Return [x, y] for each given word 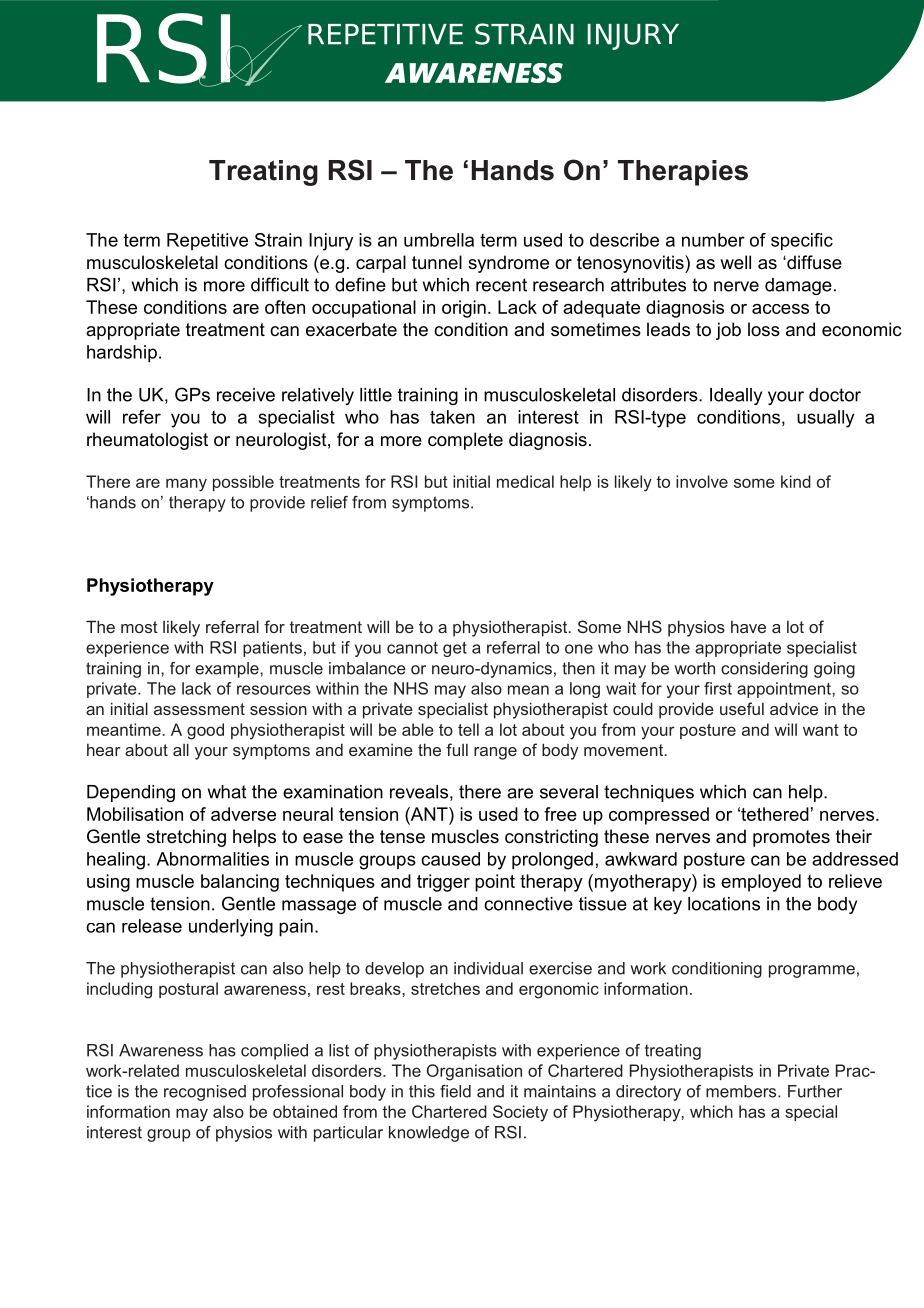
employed [761, 883]
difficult [280, 284]
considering [764, 670]
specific [802, 242]
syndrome [508, 264]
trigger [443, 883]
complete [465, 441]
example [228, 670]
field [455, 1091]
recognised [205, 1093]
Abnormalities [212, 859]
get [455, 649]
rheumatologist [147, 441]
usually [825, 419]
